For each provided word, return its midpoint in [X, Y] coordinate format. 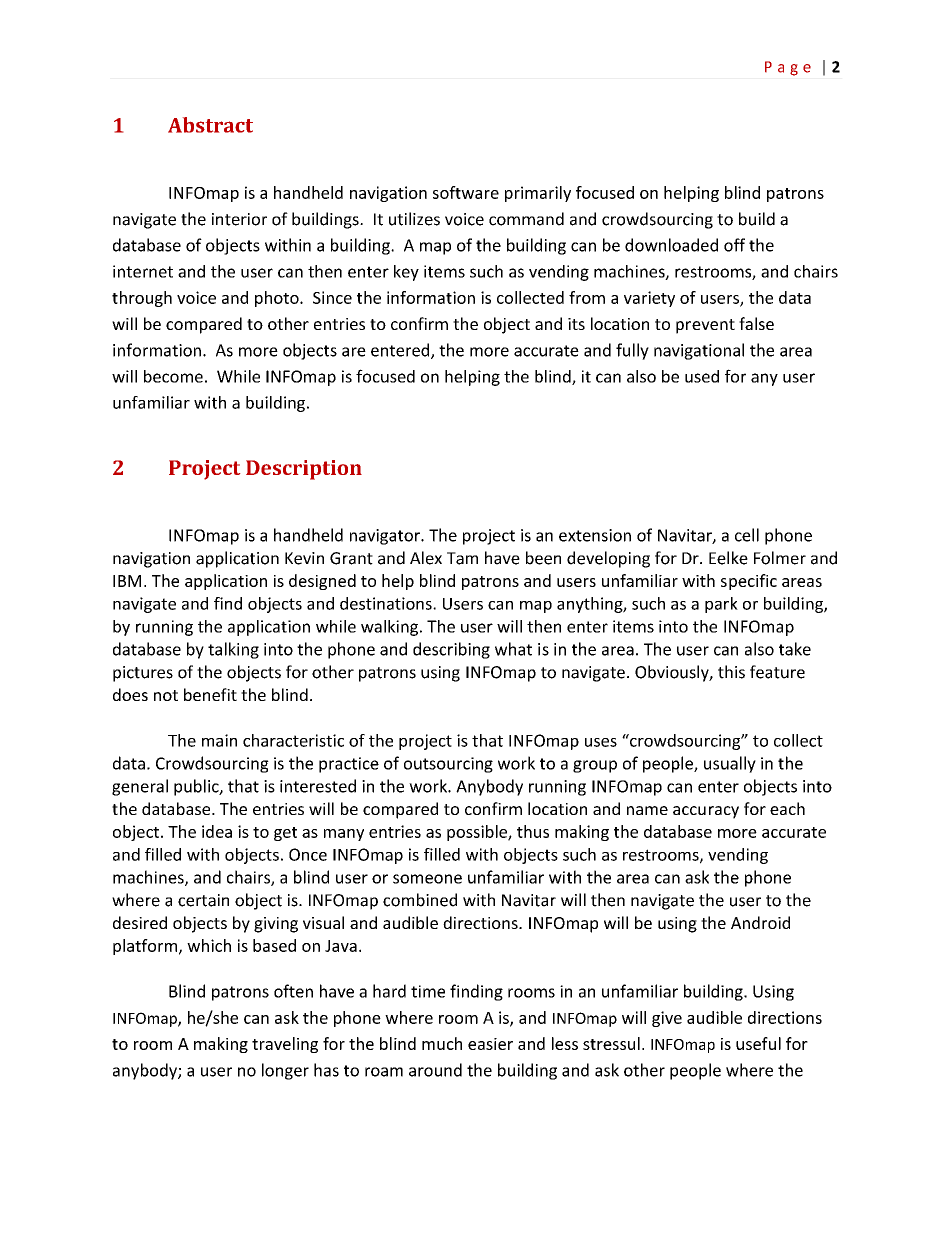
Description [304, 470]
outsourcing [448, 765]
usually [730, 764]
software [466, 192]
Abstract [210, 125]
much [442, 1043]
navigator [386, 537]
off [734, 245]
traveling [285, 1045]
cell [747, 535]
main [219, 740]
